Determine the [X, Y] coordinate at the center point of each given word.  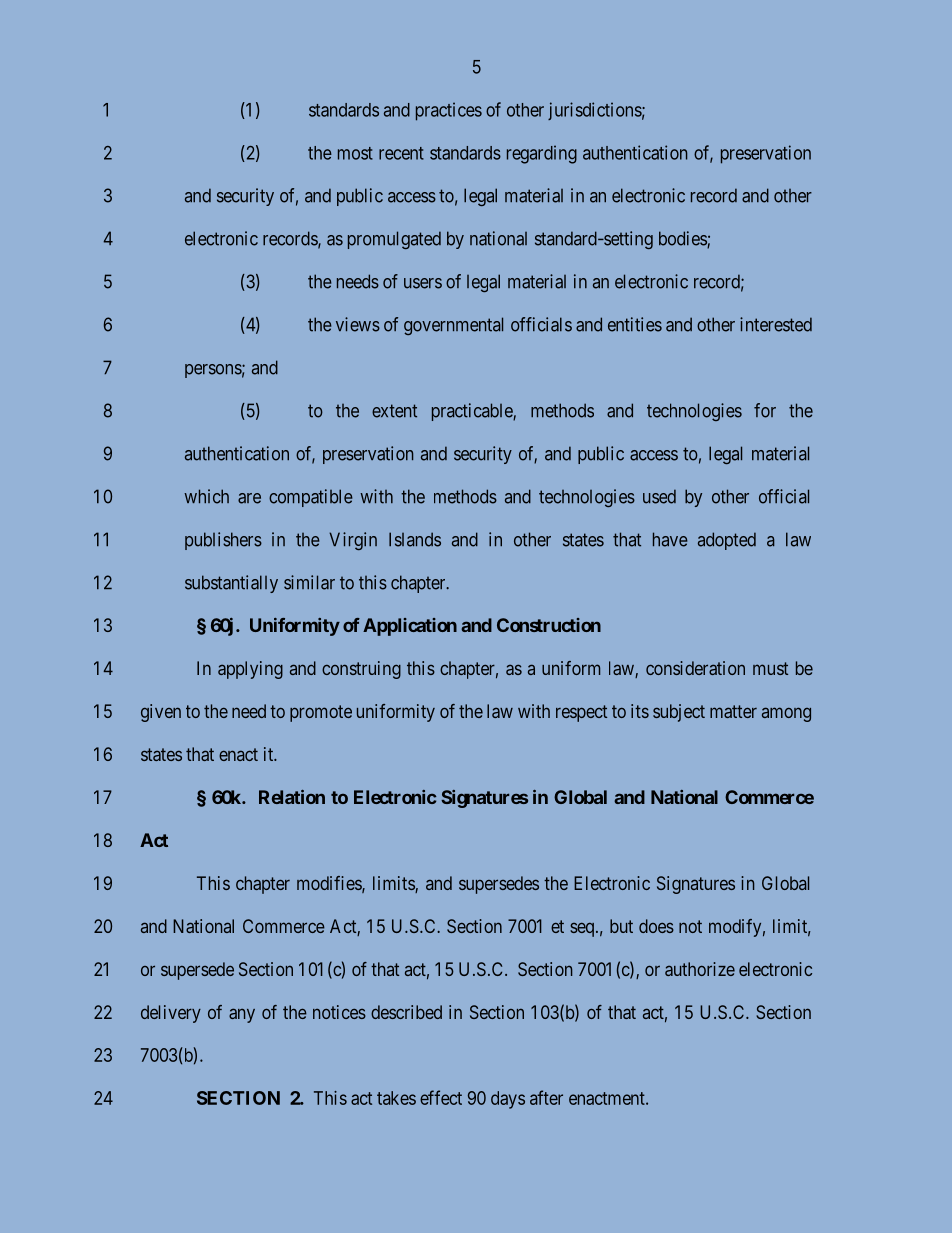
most [355, 153]
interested [776, 324]
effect [441, 1097]
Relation [292, 797]
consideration [695, 668]
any [242, 1015]
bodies [683, 239]
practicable [473, 412]
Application [410, 627]
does [656, 926]
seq [583, 930]
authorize [700, 969]
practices [449, 111]
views [358, 324]
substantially [231, 584]
